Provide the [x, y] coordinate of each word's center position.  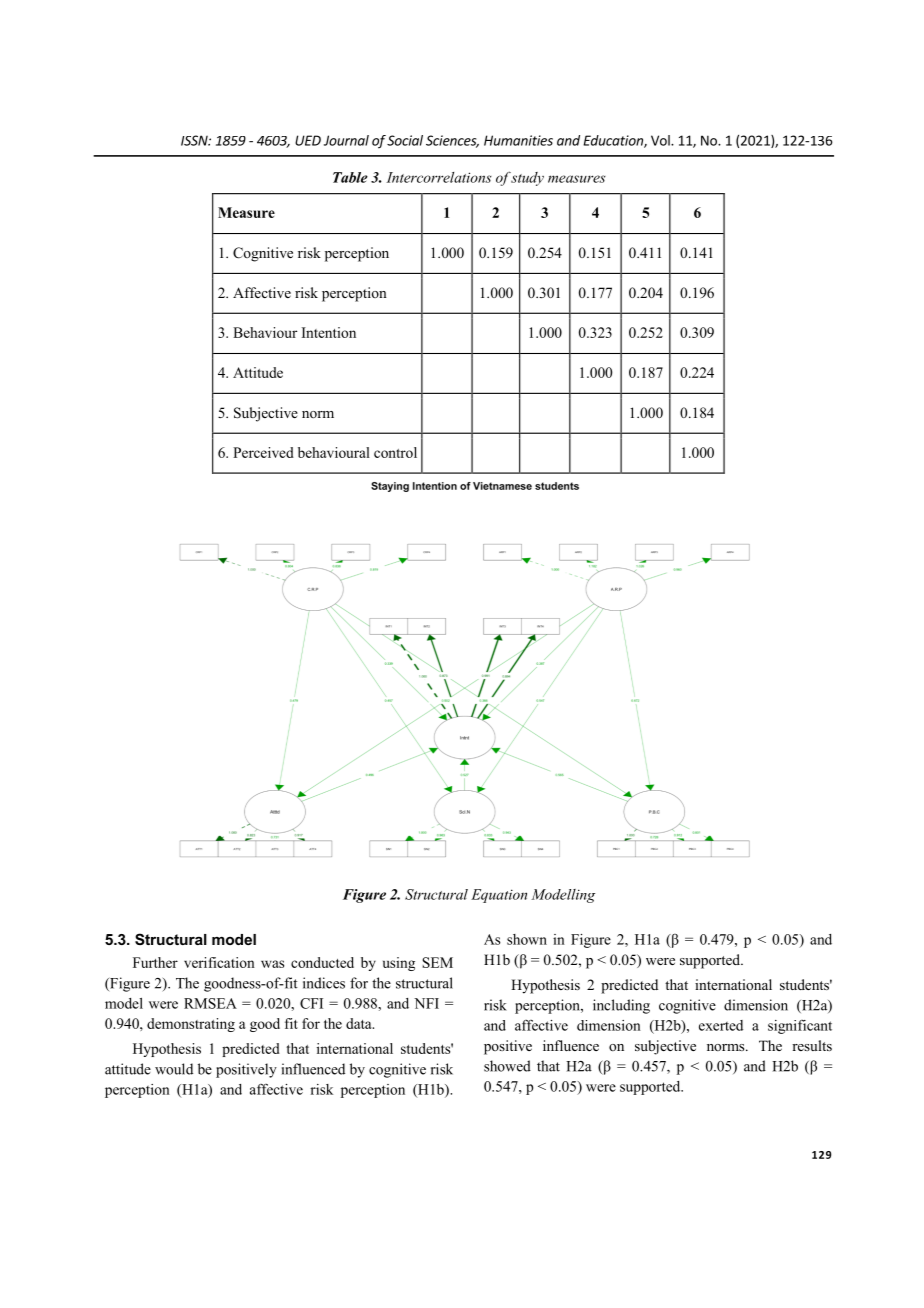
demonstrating [191, 1025]
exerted [721, 1025]
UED [308, 140]
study [527, 179]
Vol [661, 140]
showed [507, 1066]
